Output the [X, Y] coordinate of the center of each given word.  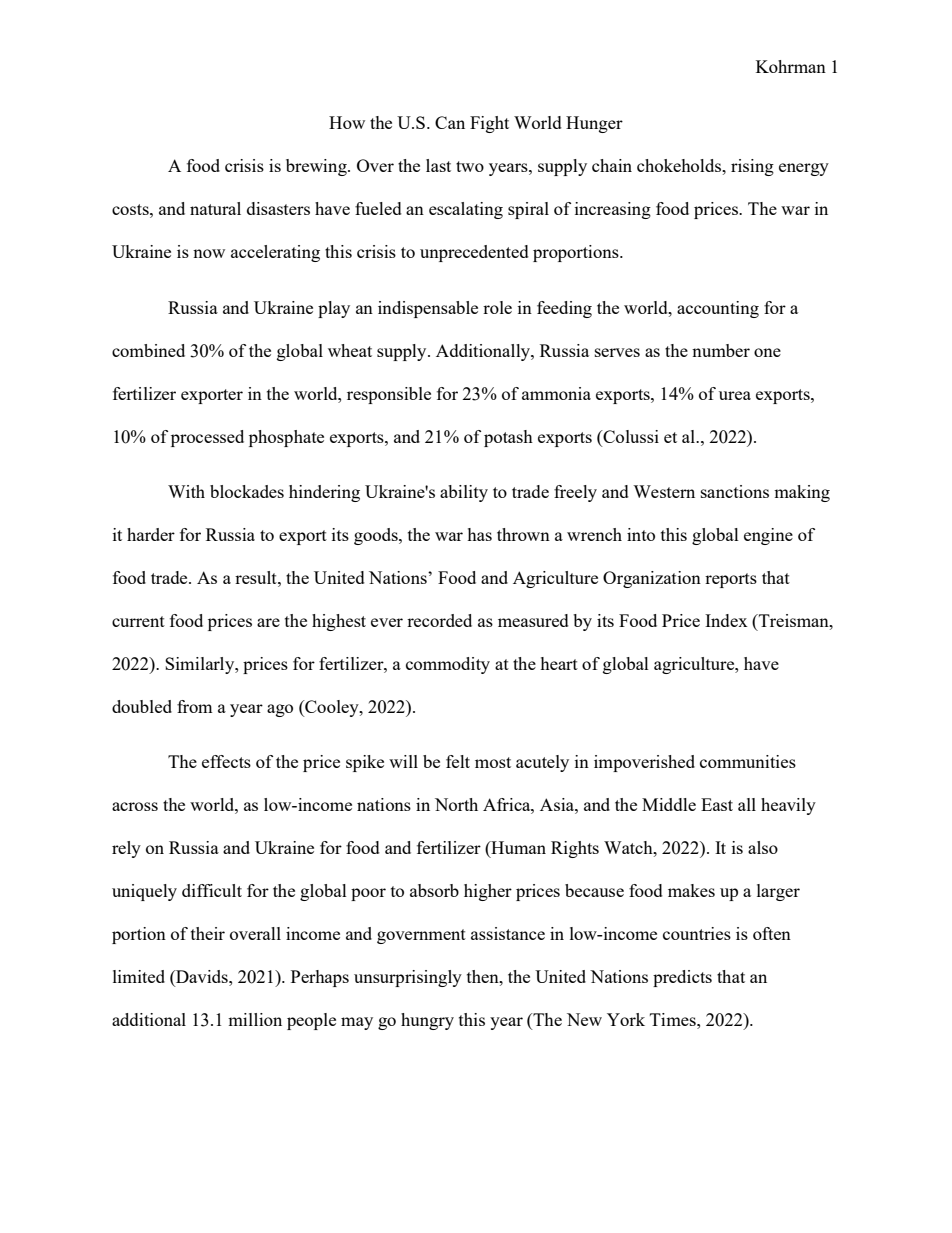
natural [215, 208]
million [255, 1019]
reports [731, 580]
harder [151, 534]
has [479, 534]
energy [804, 169]
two [470, 166]
